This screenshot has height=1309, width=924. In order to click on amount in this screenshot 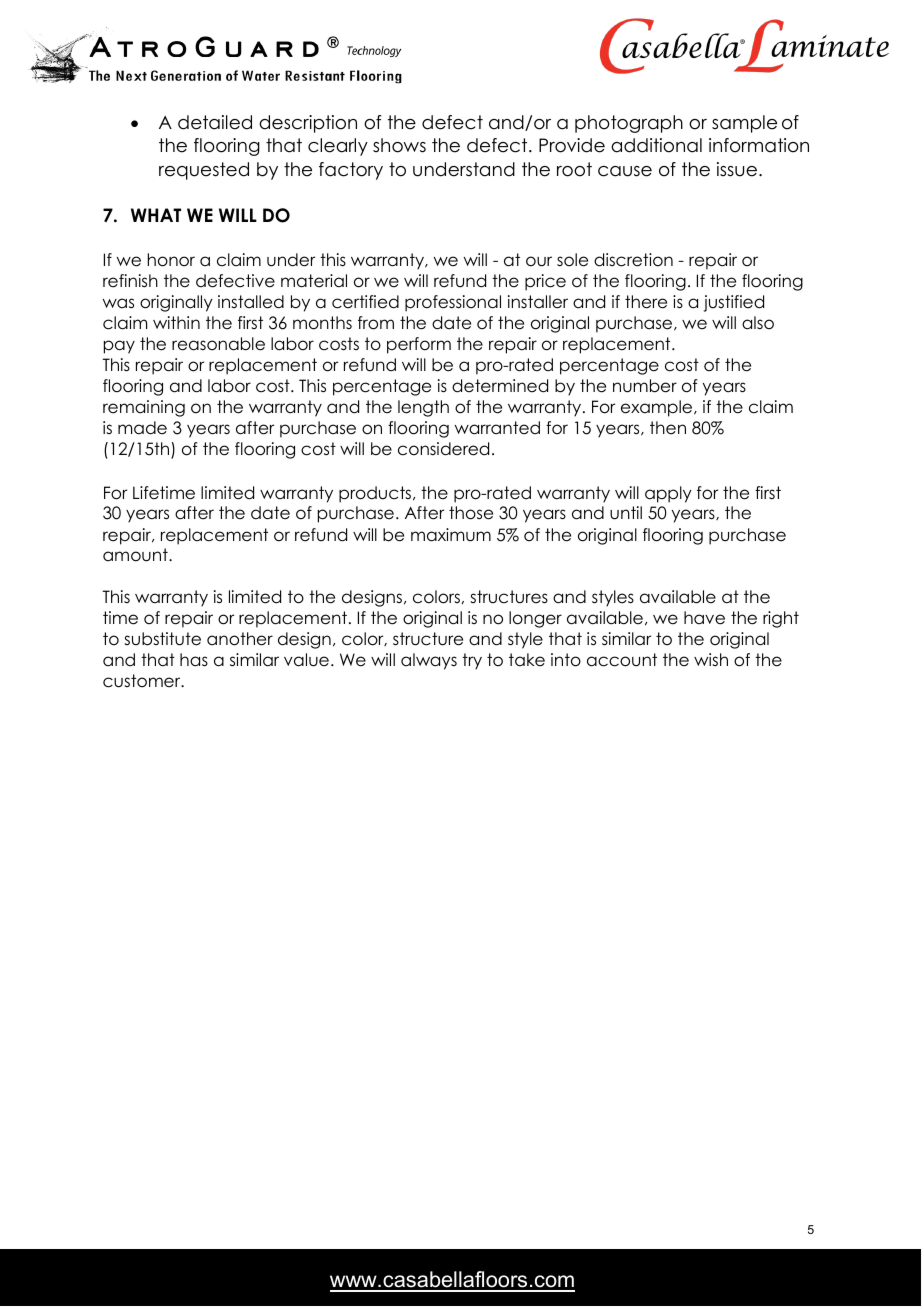, I will do `click(136, 555)`.
